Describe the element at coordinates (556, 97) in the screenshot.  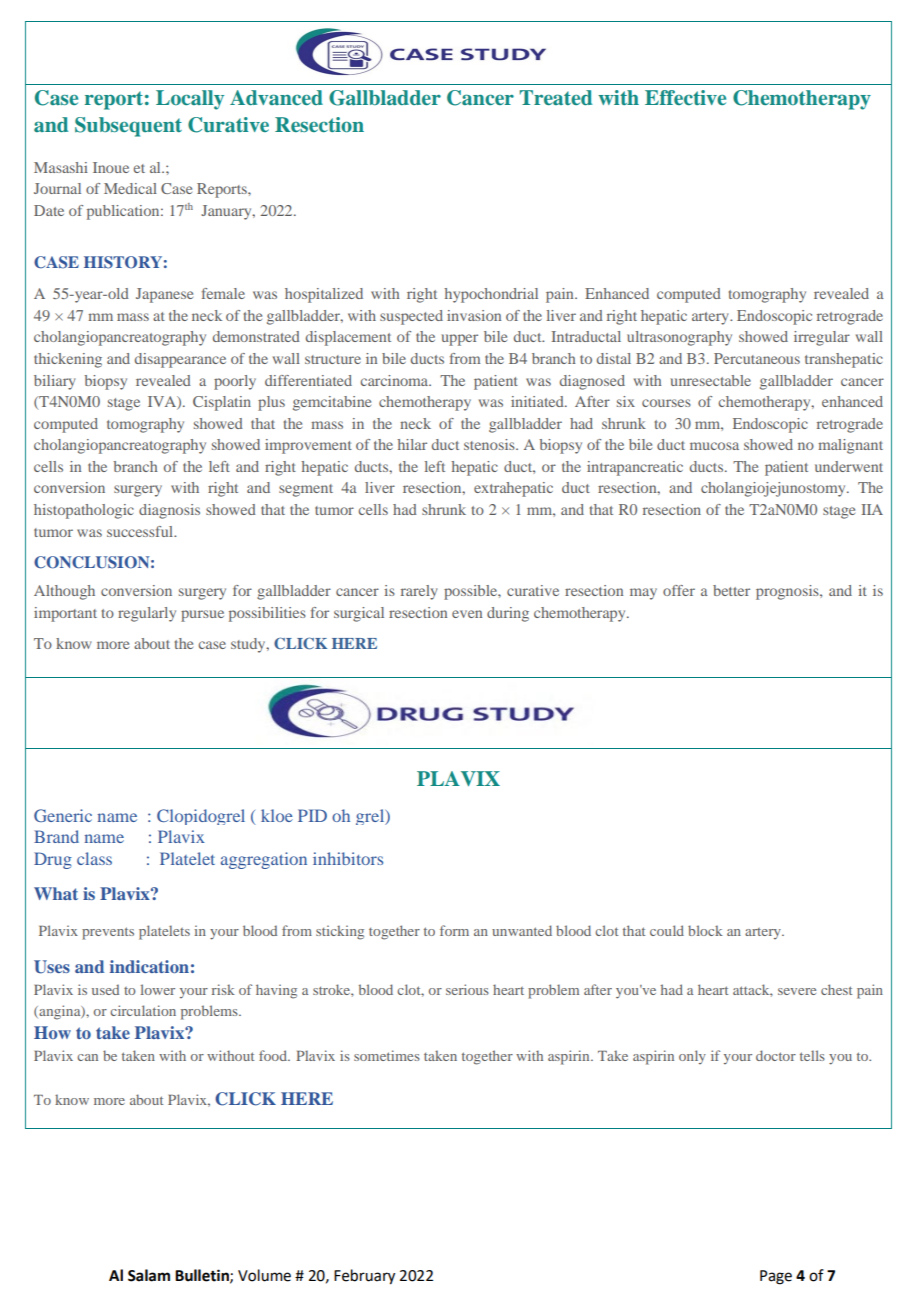
I see `Treated` at that location.
